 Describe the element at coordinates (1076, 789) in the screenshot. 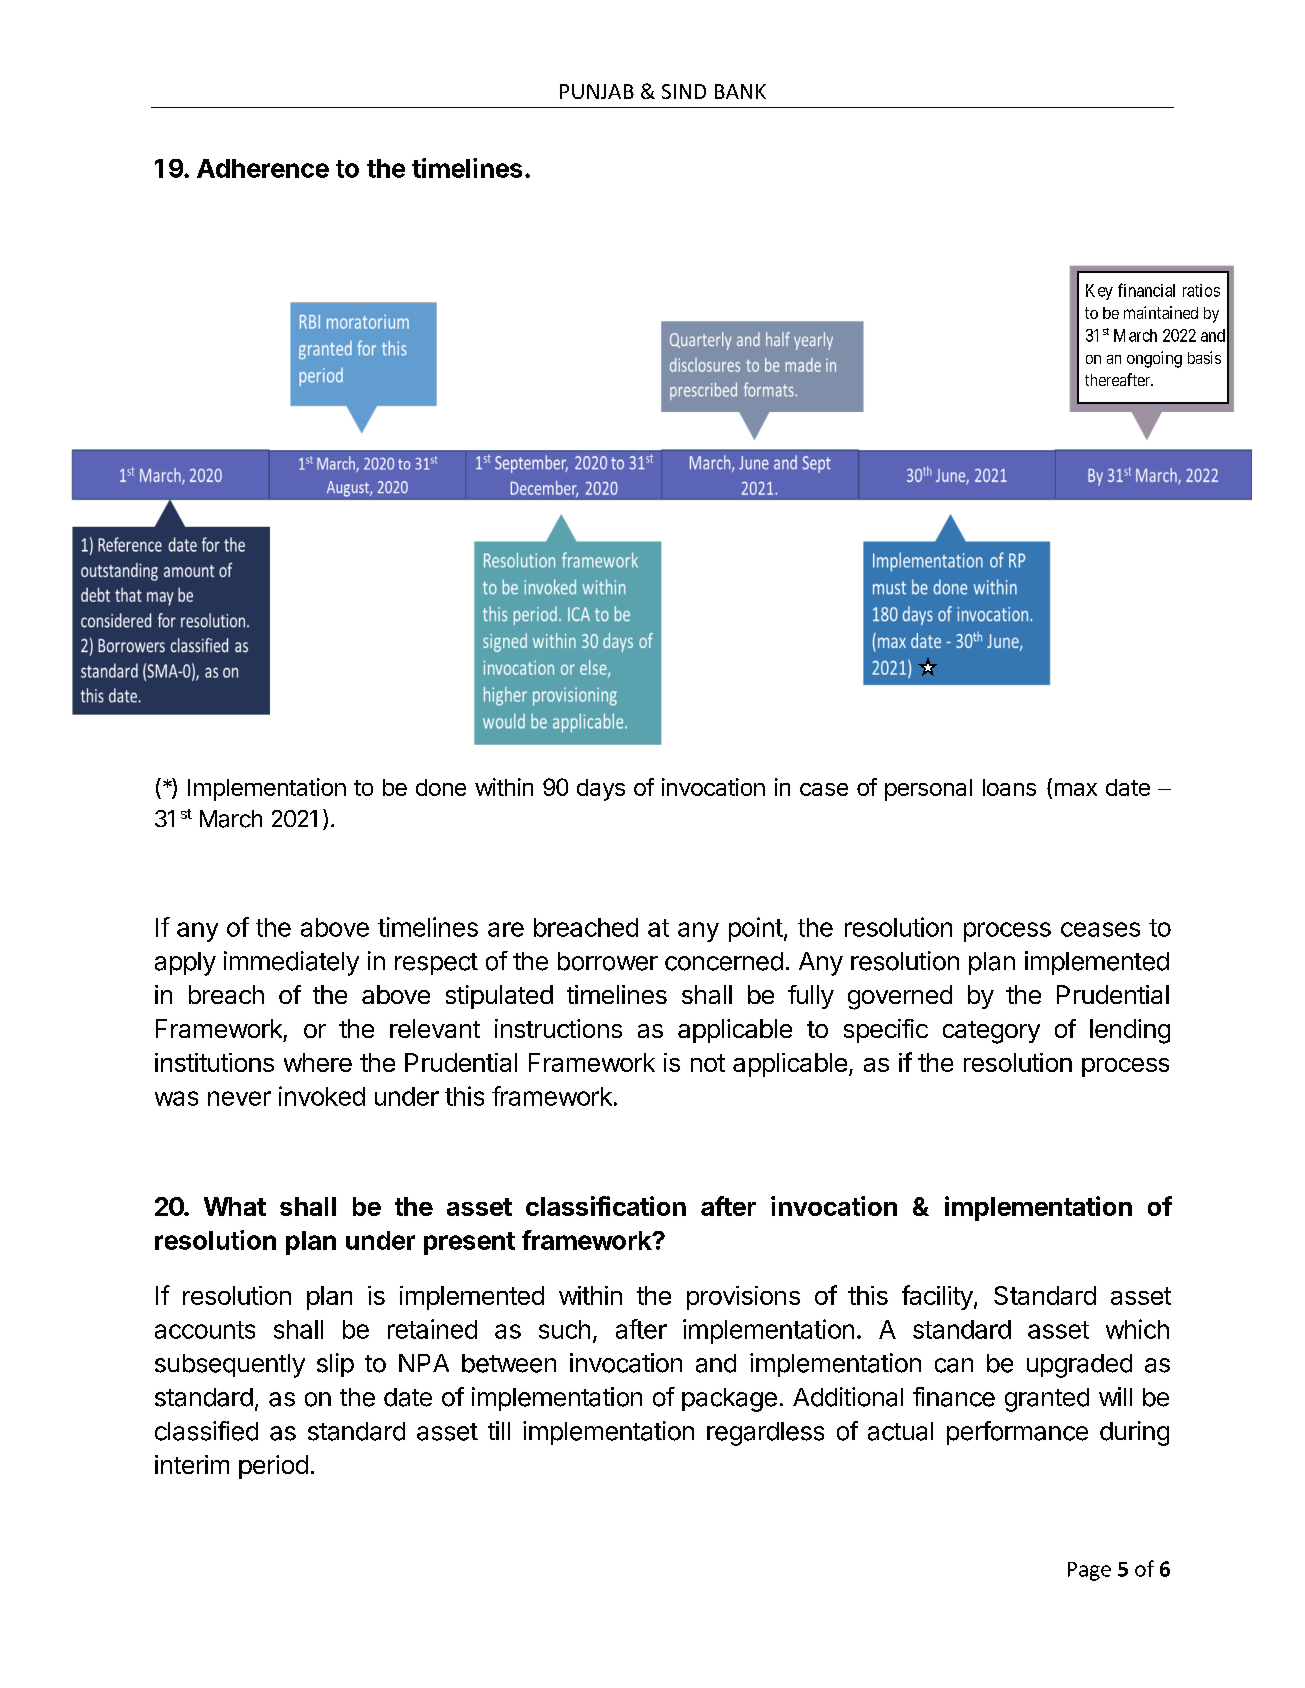

I see `max` at that location.
